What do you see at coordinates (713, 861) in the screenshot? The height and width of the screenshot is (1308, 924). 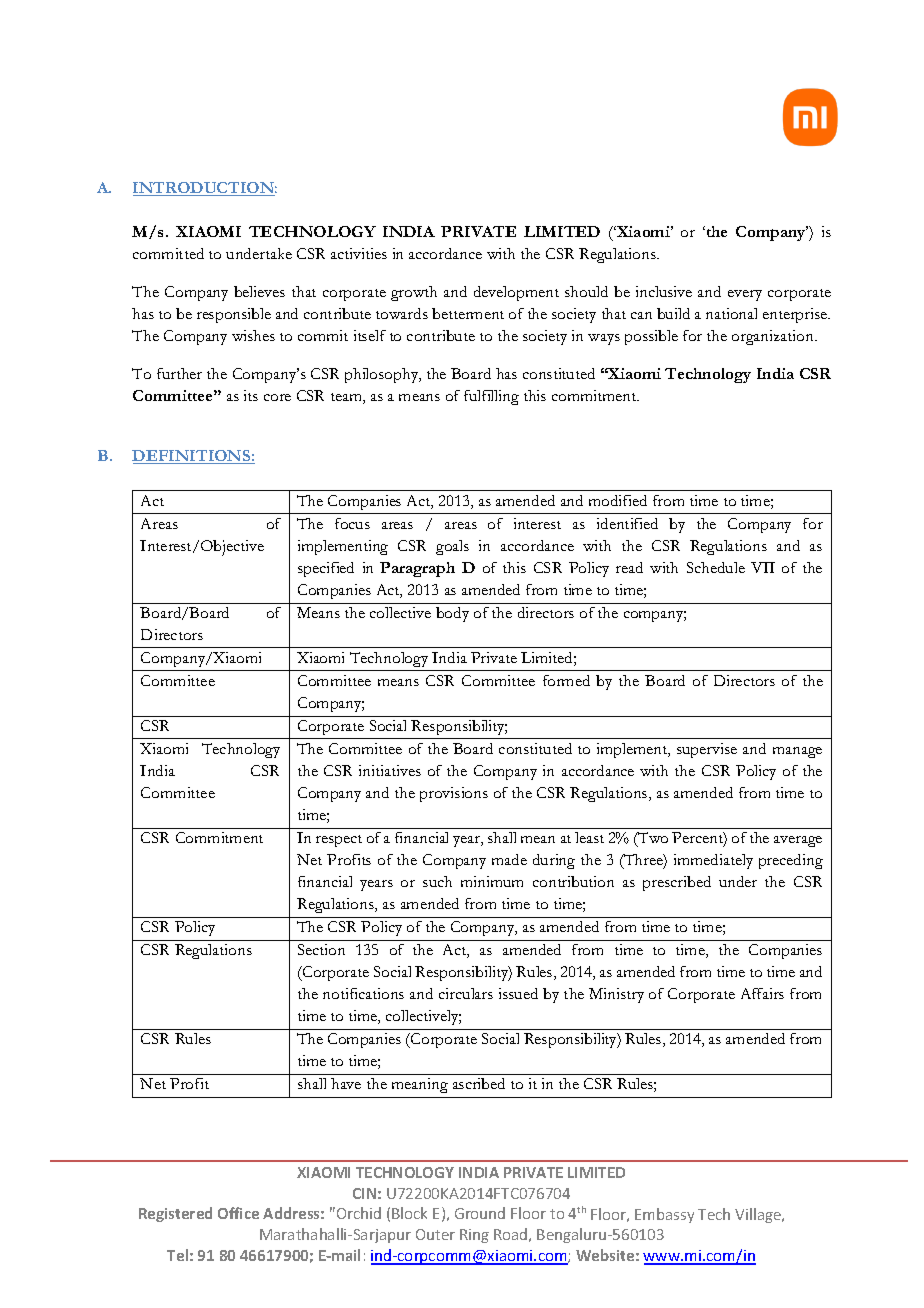 I see `immediately` at bounding box center [713, 861].
